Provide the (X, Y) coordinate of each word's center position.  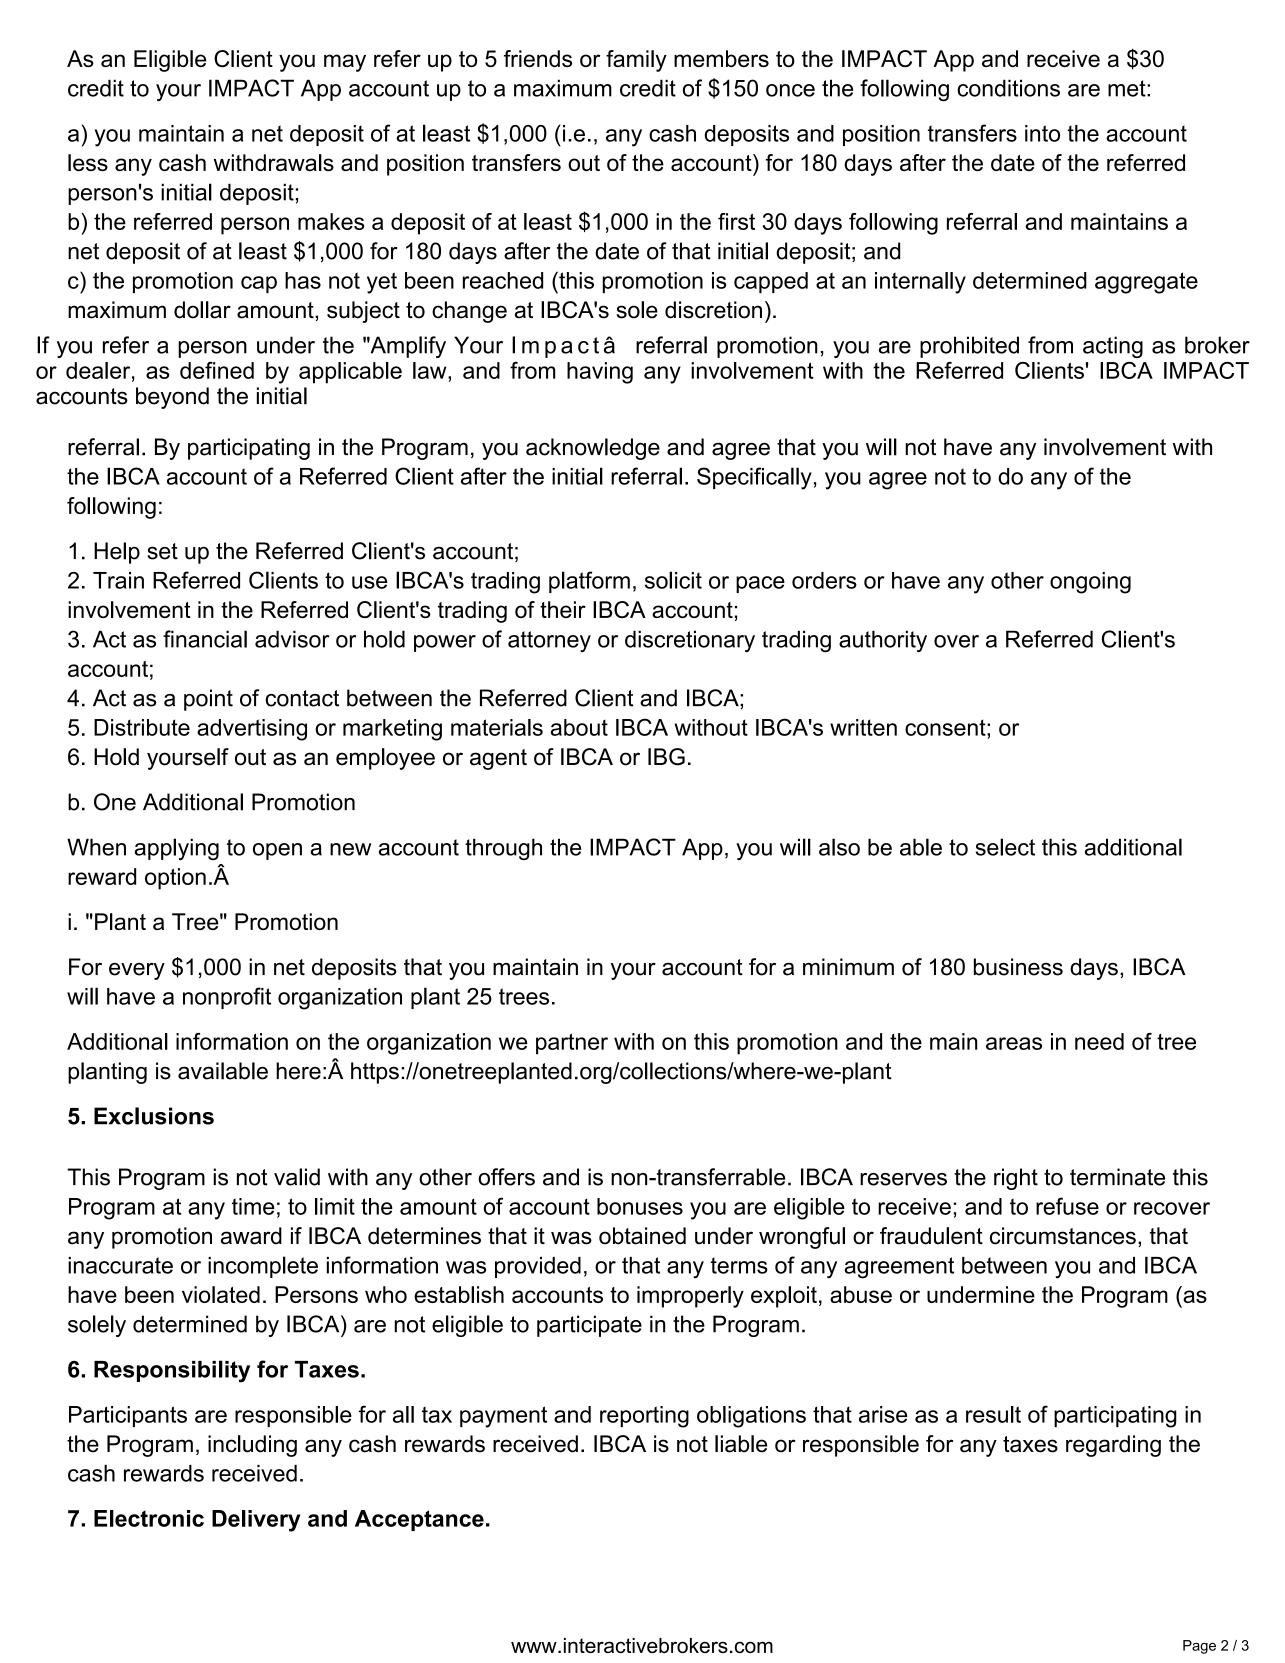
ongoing (1090, 583)
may (345, 63)
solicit (673, 580)
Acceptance (419, 1520)
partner (572, 1044)
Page (1199, 1647)
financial (205, 639)
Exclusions (154, 1116)
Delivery (256, 1521)
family (636, 61)
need (1099, 1041)
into (1042, 133)
